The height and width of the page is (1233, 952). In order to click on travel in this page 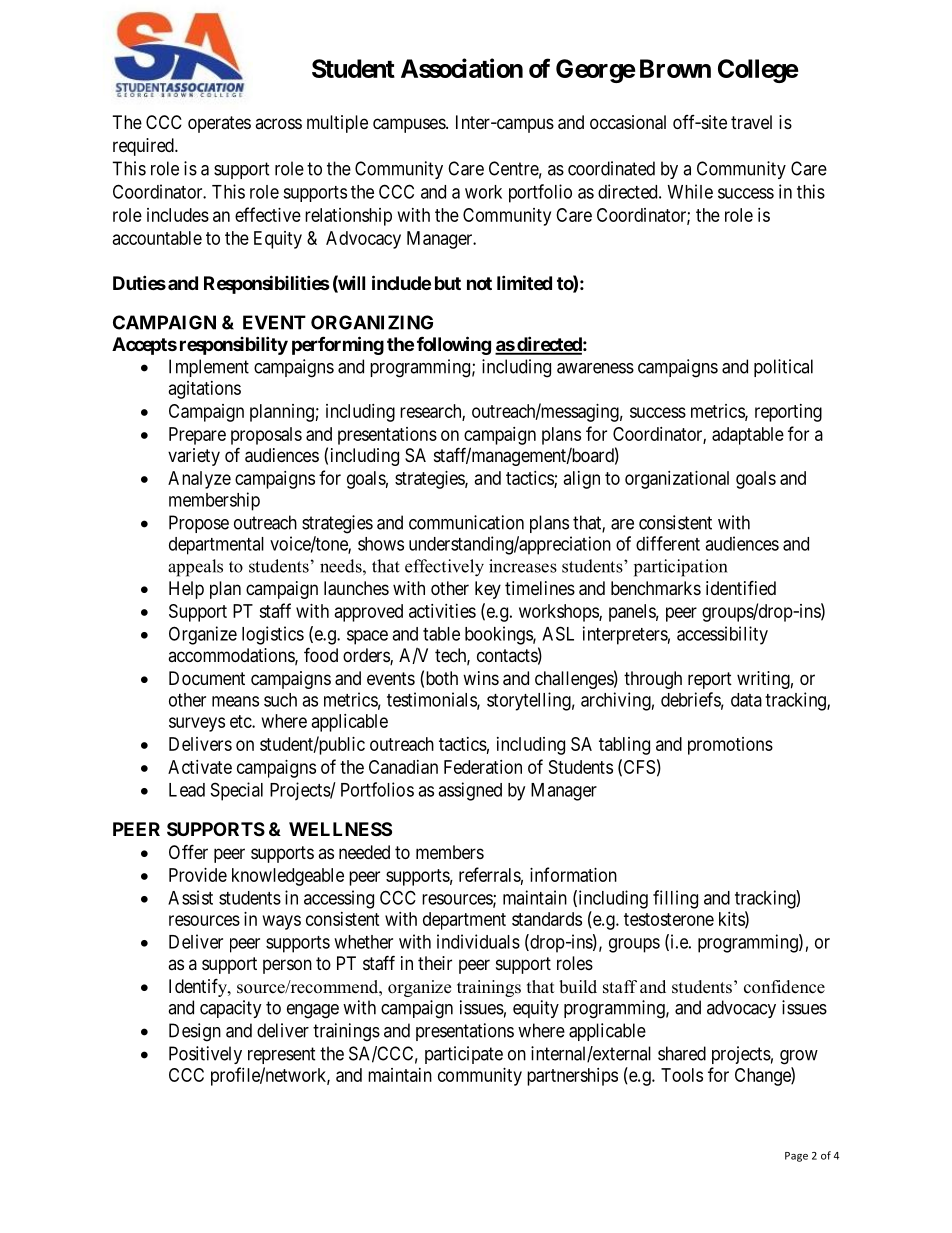, I will do `click(751, 122)`.
